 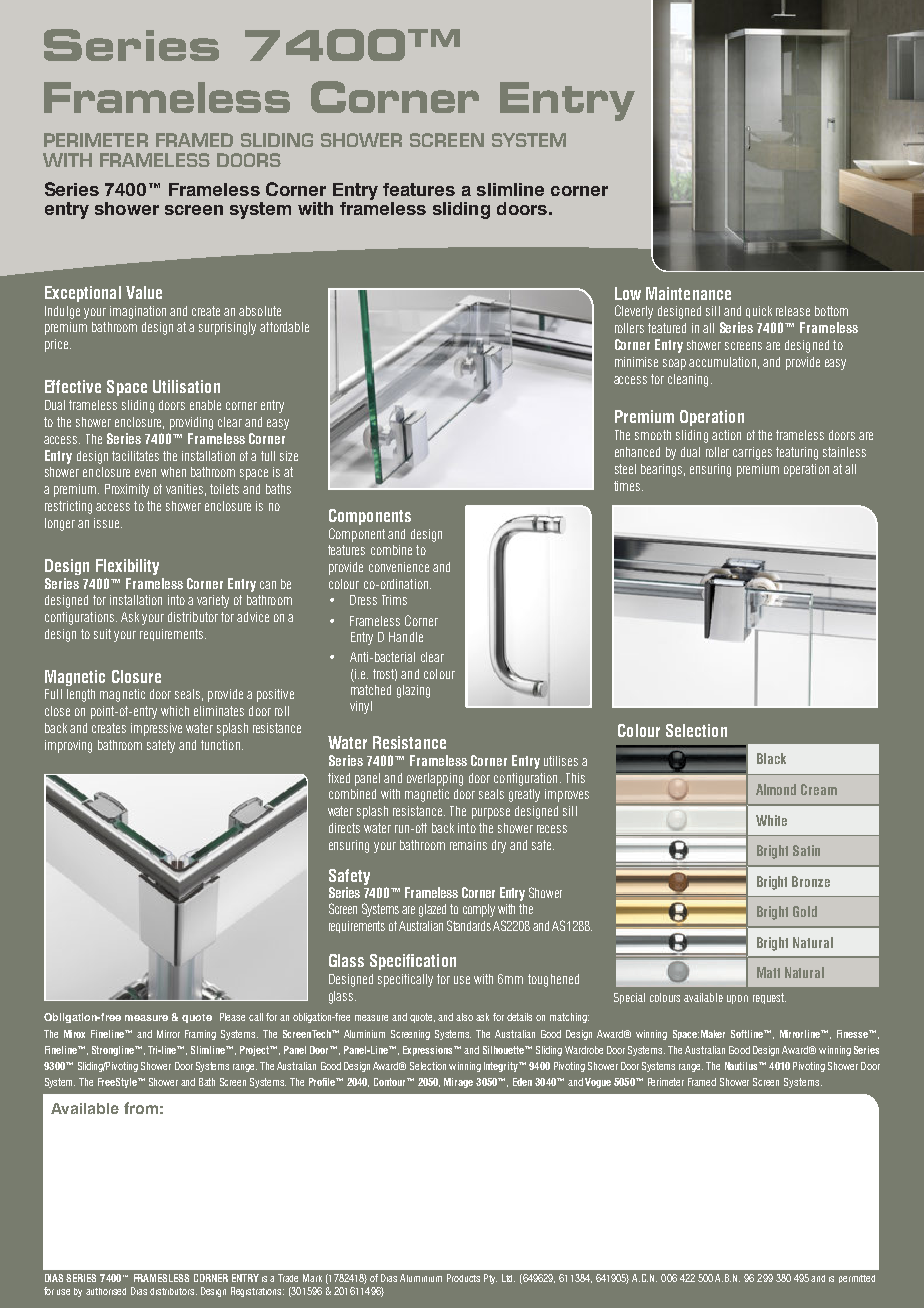 What do you see at coordinates (200, 1035) in the image?
I see `Framing` at bounding box center [200, 1035].
